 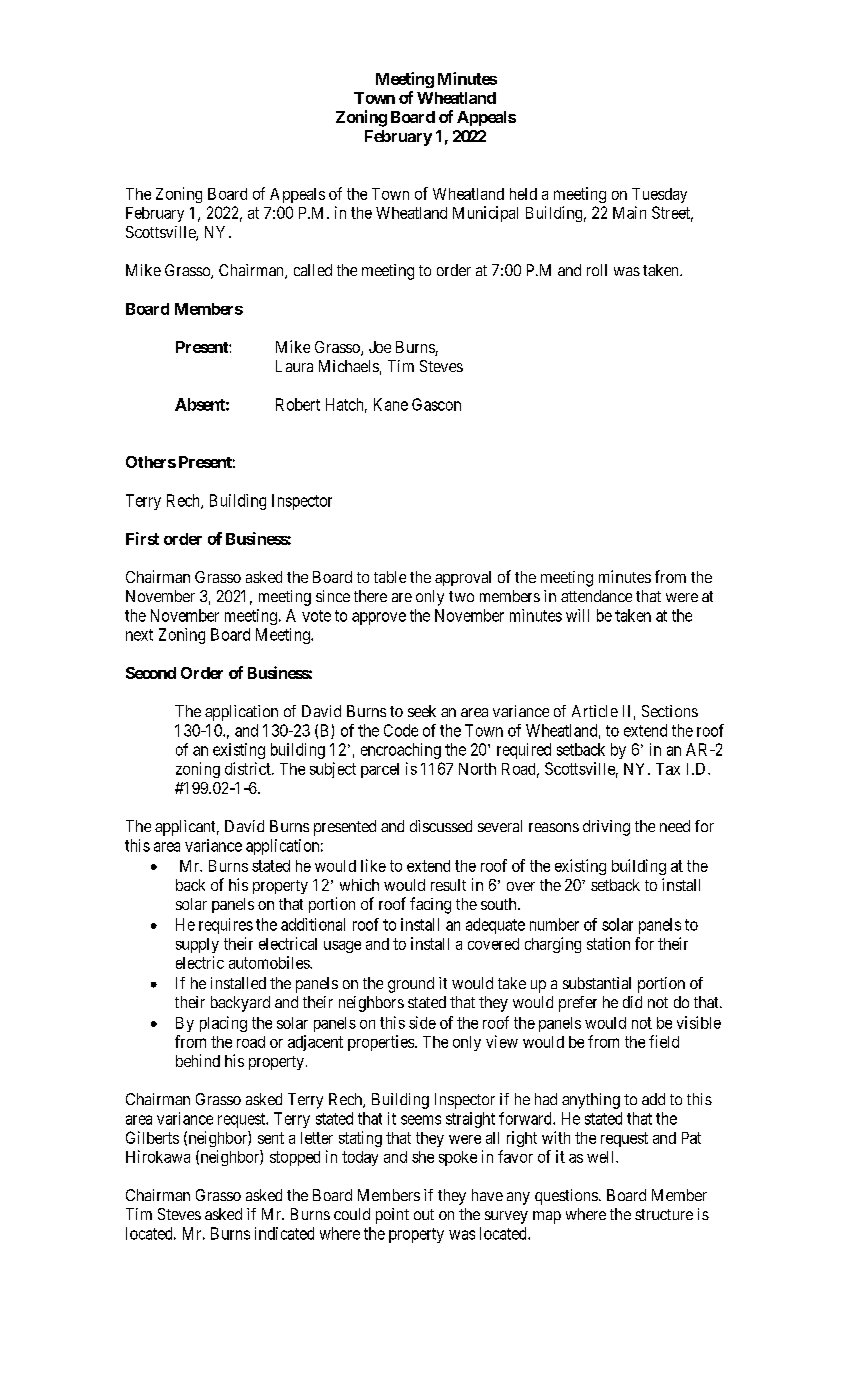 What do you see at coordinates (249, 768) in the page?
I see `district` at bounding box center [249, 768].
